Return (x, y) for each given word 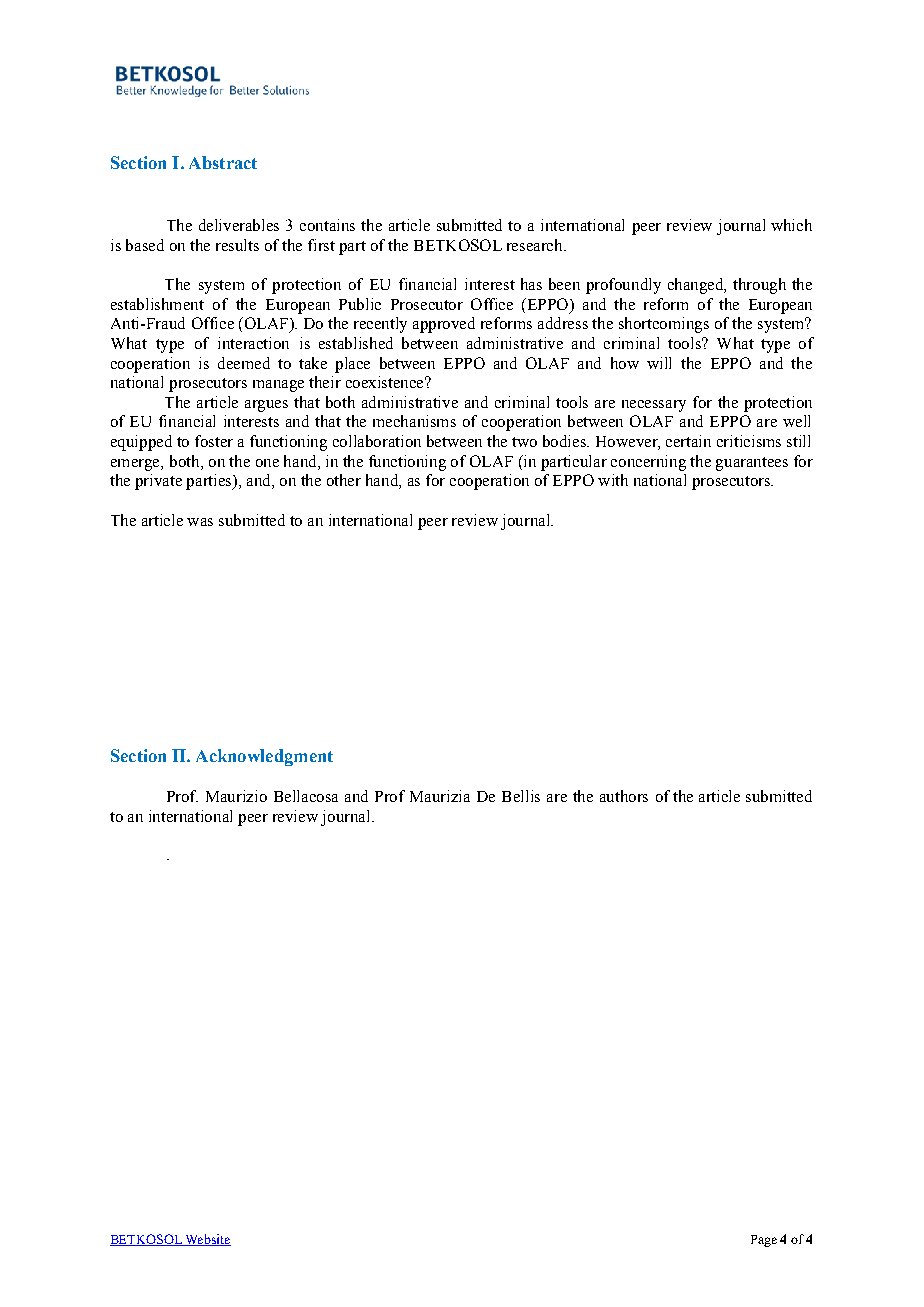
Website (207, 1240)
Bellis (521, 796)
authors (624, 796)
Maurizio (236, 796)
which (791, 225)
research (536, 245)
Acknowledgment (264, 757)
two (524, 442)
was (200, 522)
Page (764, 1241)
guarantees (752, 464)
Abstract (223, 162)
